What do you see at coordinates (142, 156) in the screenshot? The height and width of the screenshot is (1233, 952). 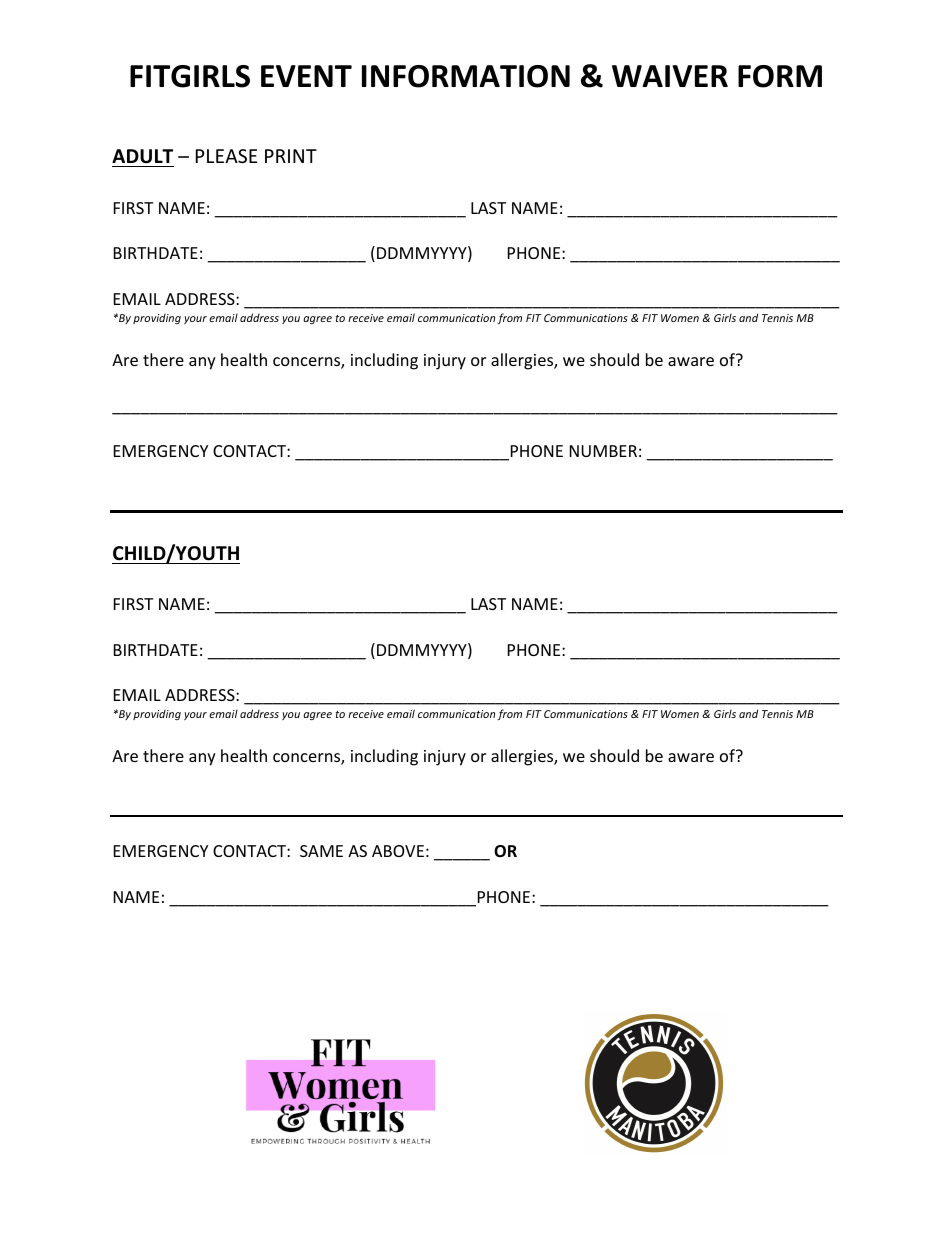 I see `ADULT` at bounding box center [142, 156].
